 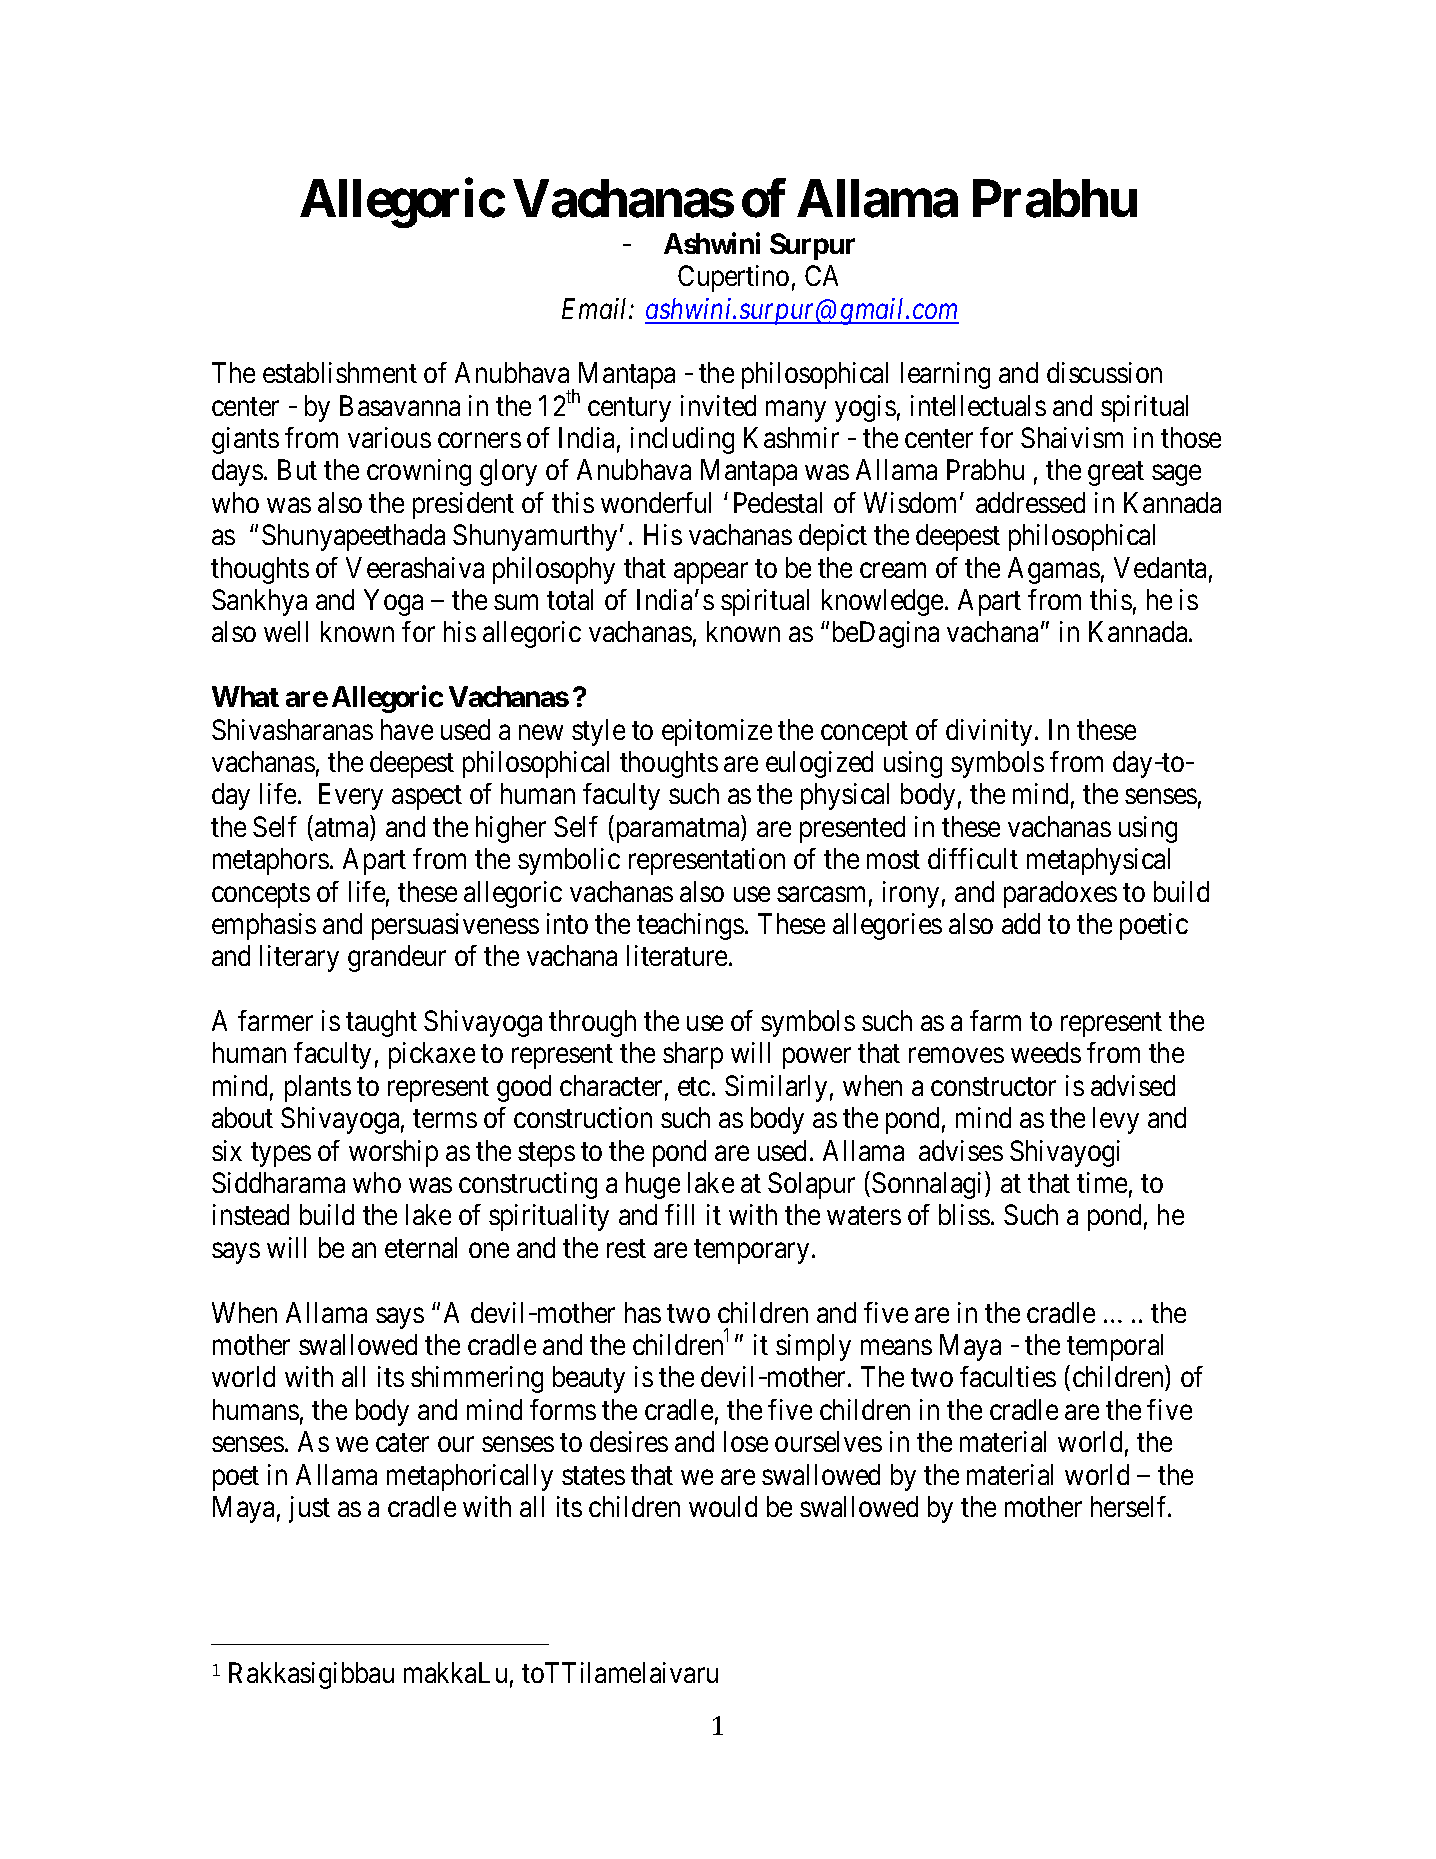 What do you see at coordinates (690, 926) in the page?
I see `teachings` at bounding box center [690, 926].
